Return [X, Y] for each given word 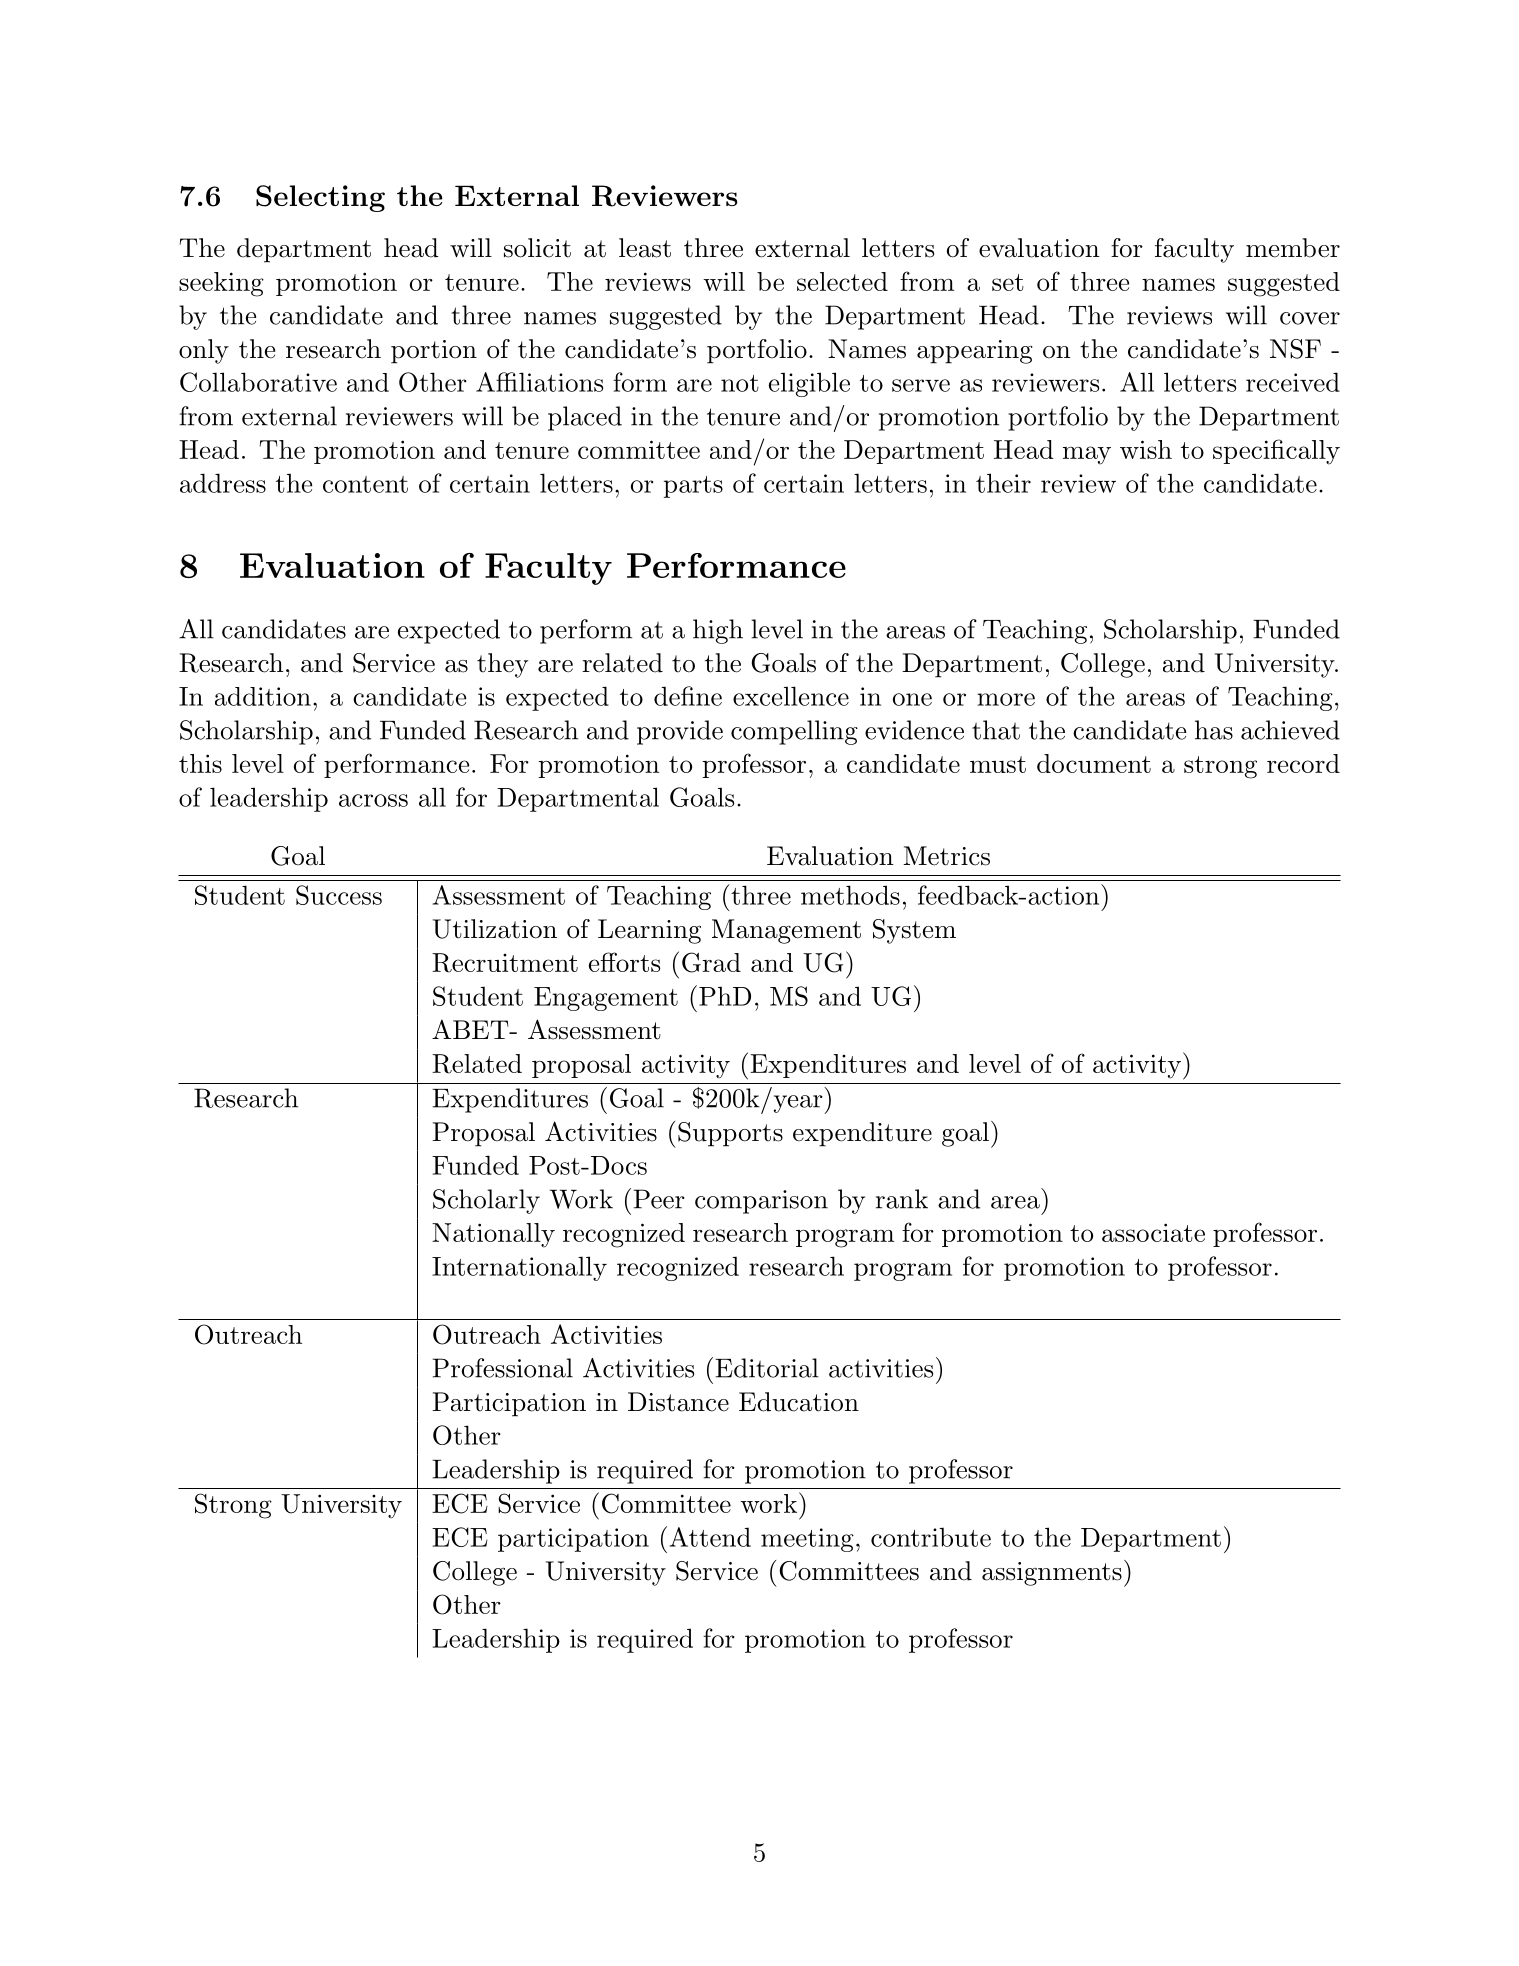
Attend [710, 1537]
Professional [503, 1368]
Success [339, 895]
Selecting [320, 198]
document [1094, 763]
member [1293, 248]
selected [842, 281]
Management [786, 931]
